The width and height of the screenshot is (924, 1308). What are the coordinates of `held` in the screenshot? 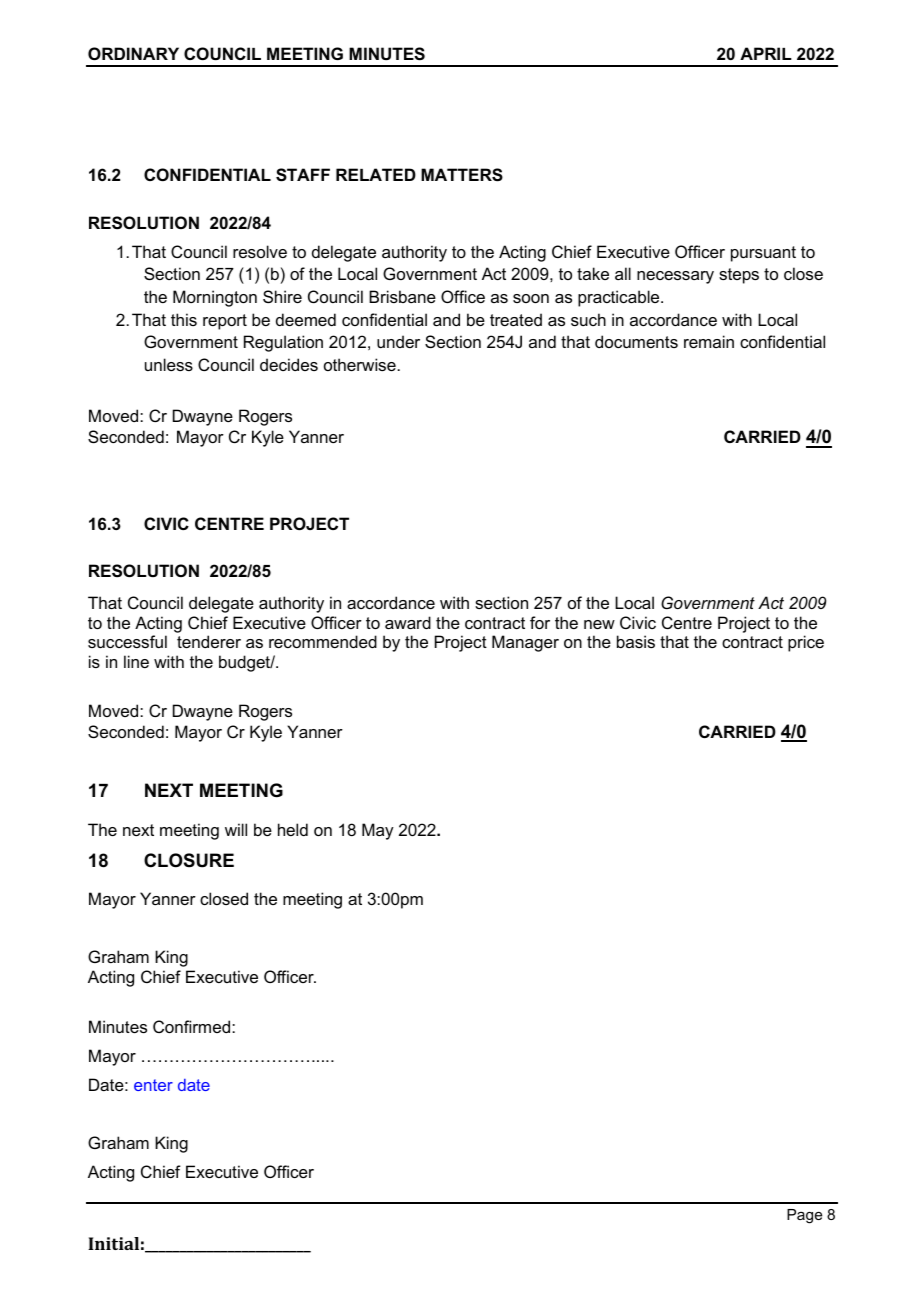 It's located at (293, 829).
